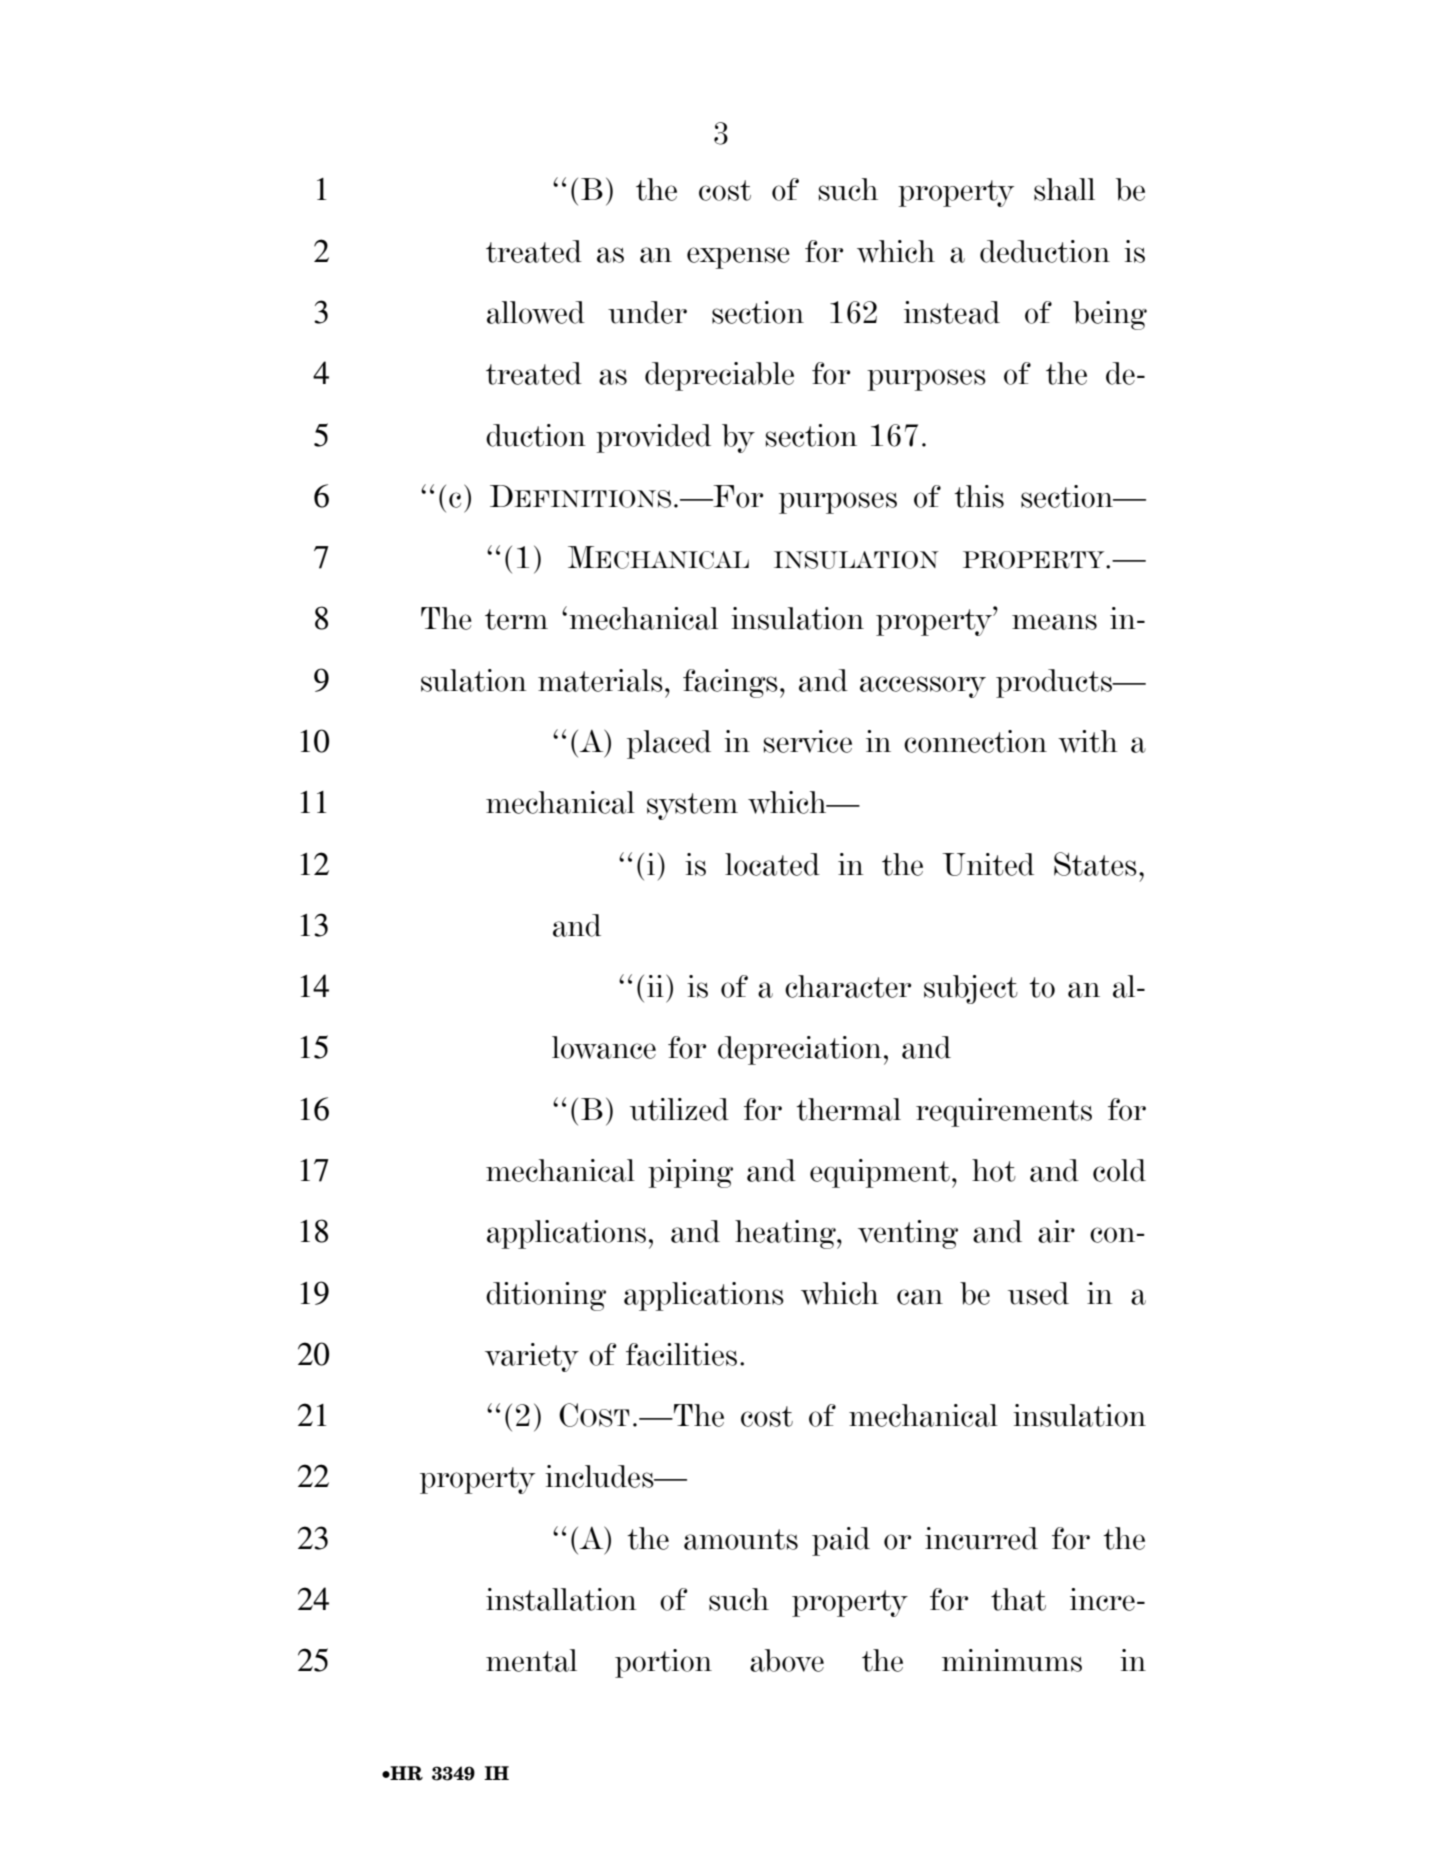 The width and height of the screenshot is (1443, 1867). Describe the element at coordinates (848, 1109) in the screenshot. I see `thermal` at that location.
